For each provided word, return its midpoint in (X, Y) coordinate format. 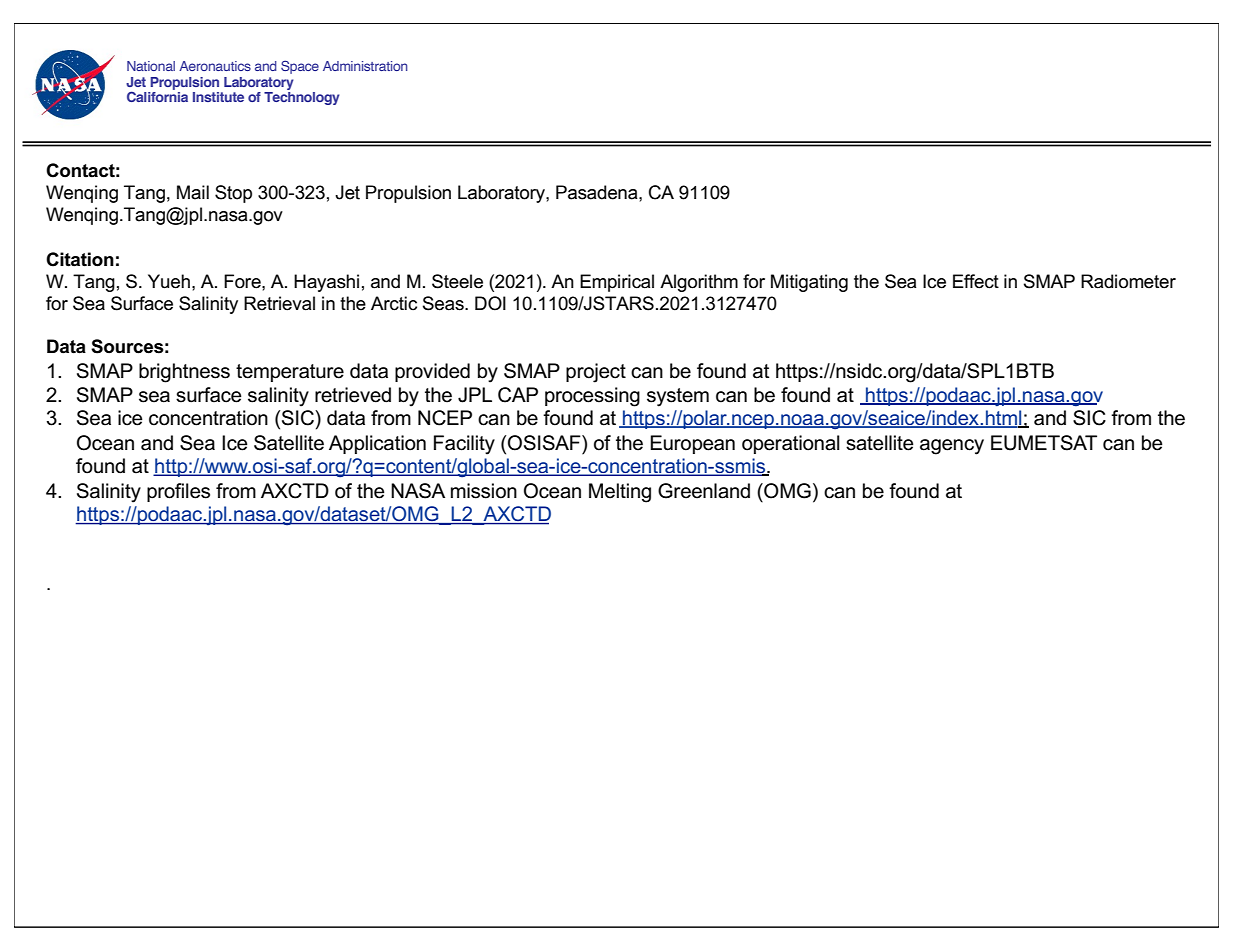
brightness (184, 373)
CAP (518, 395)
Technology (302, 98)
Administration (365, 66)
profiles (178, 492)
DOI (490, 303)
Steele (457, 281)
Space (300, 67)
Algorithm (699, 283)
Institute (218, 97)
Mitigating (809, 283)
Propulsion (184, 83)
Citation (80, 259)
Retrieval (279, 303)
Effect (976, 281)
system (678, 397)
